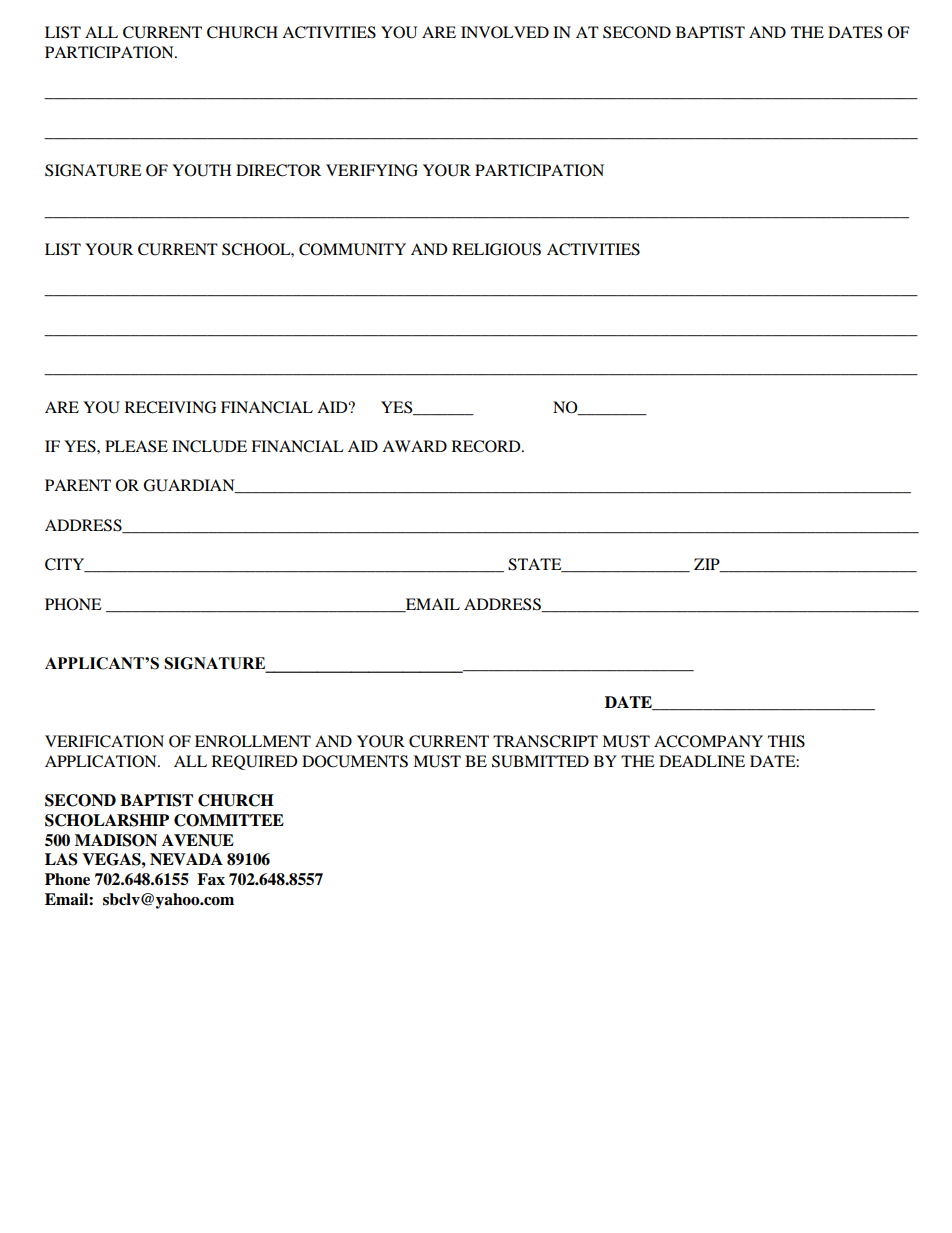 The image size is (952, 1233). Describe the element at coordinates (372, 170) in the page. I see `VERIFYING` at that location.
